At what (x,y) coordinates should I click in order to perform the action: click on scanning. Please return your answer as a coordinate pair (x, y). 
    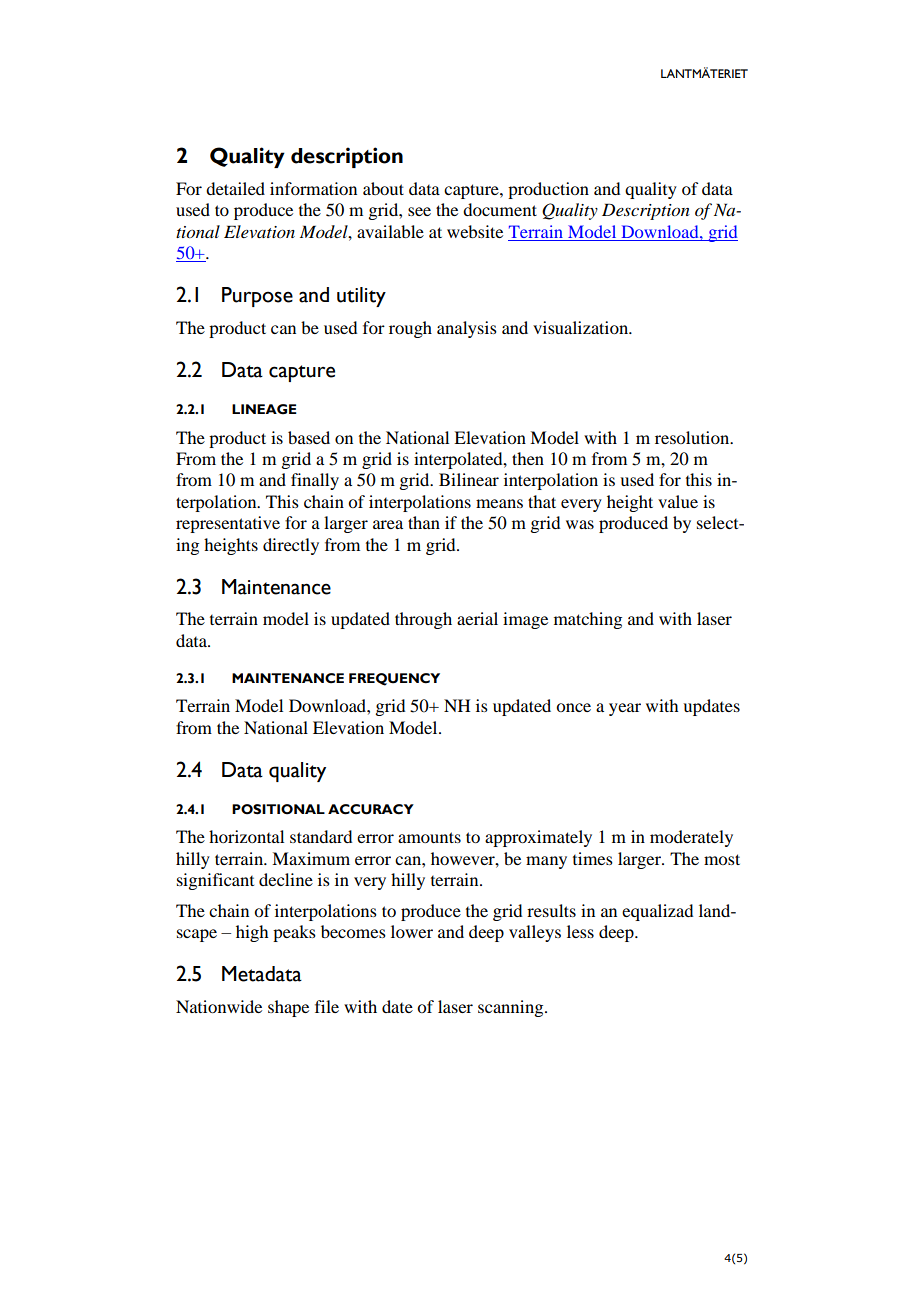
    Looking at the image, I should click on (512, 1008).
